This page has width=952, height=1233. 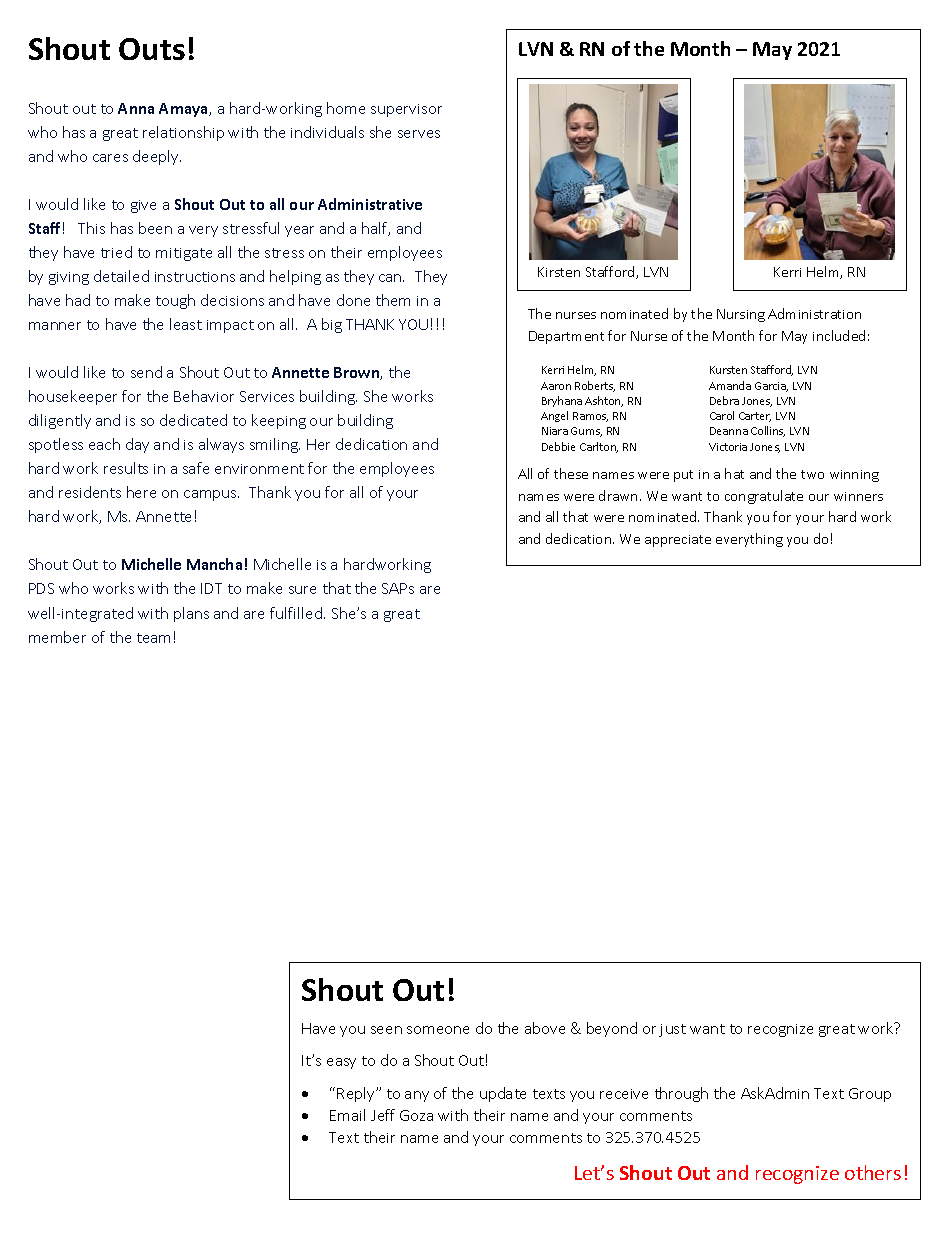 What do you see at coordinates (814, 313) in the page?
I see `Administration` at bounding box center [814, 313].
